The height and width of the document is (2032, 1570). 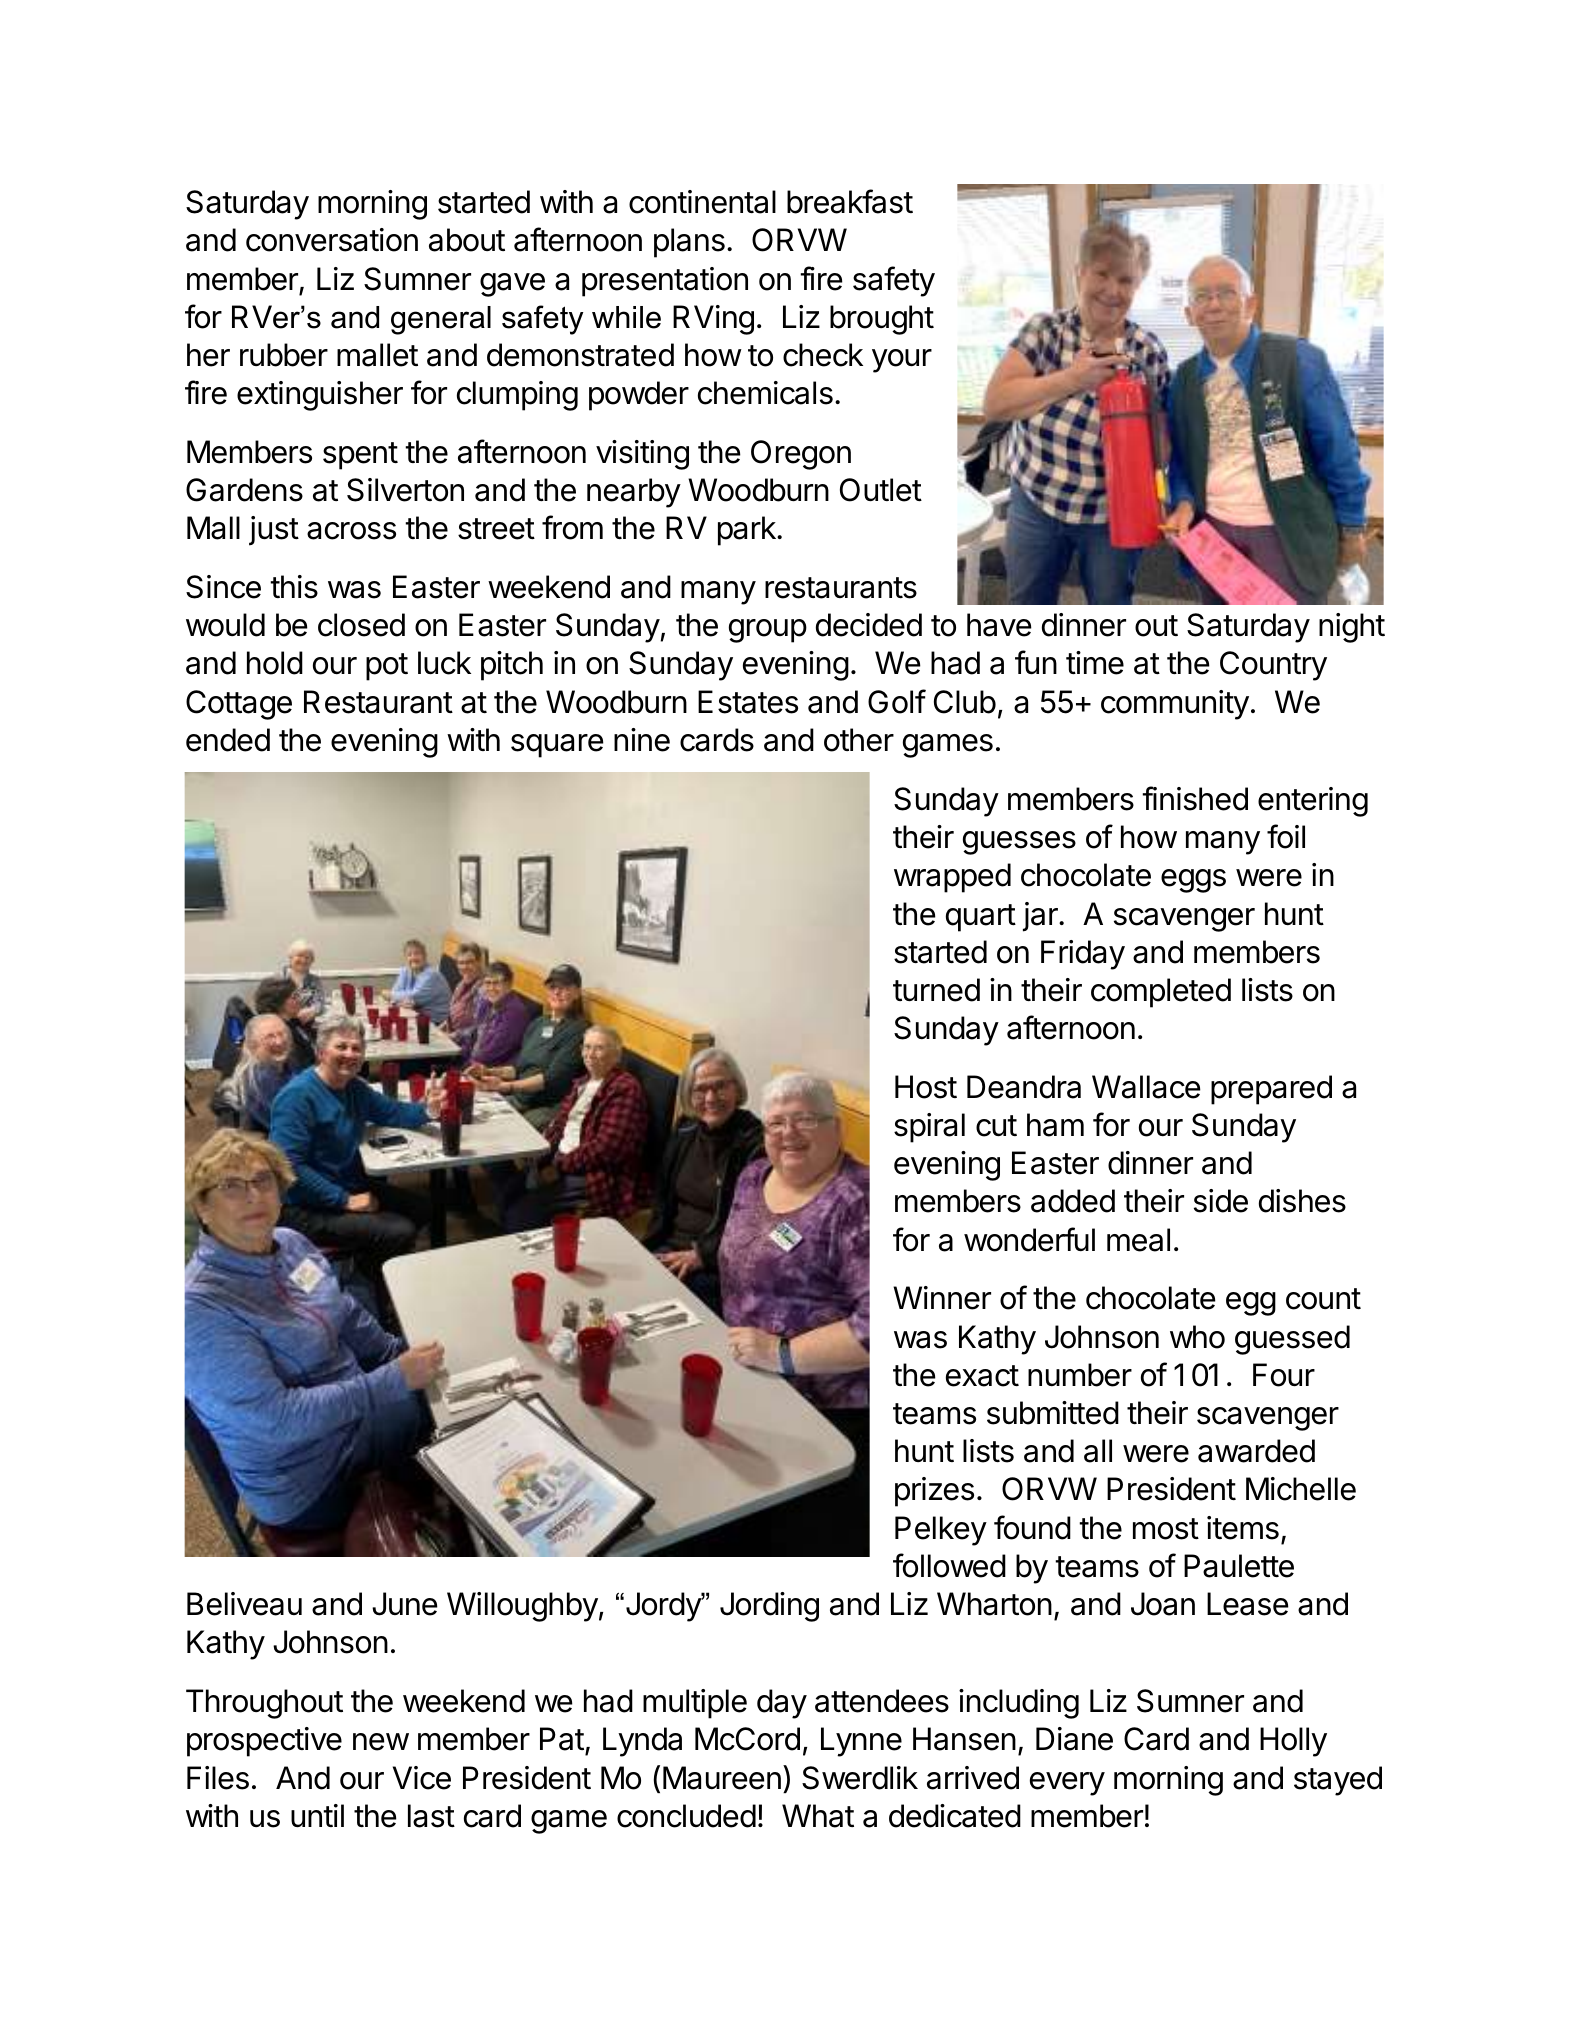 What do you see at coordinates (722, 1778) in the document?
I see `Maureen` at bounding box center [722, 1778].
